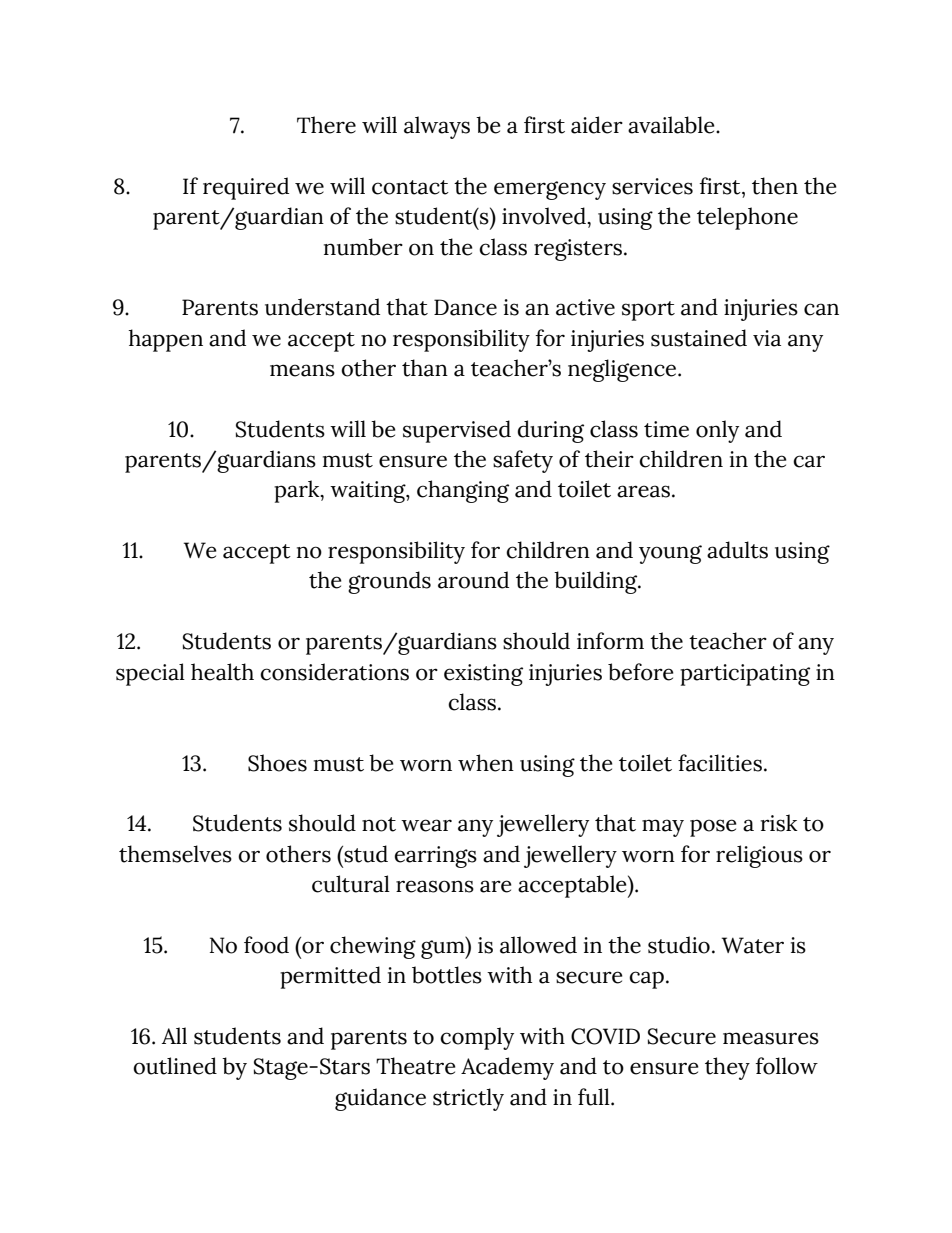  What do you see at coordinates (717, 431) in the screenshot?
I see `only` at bounding box center [717, 431].
